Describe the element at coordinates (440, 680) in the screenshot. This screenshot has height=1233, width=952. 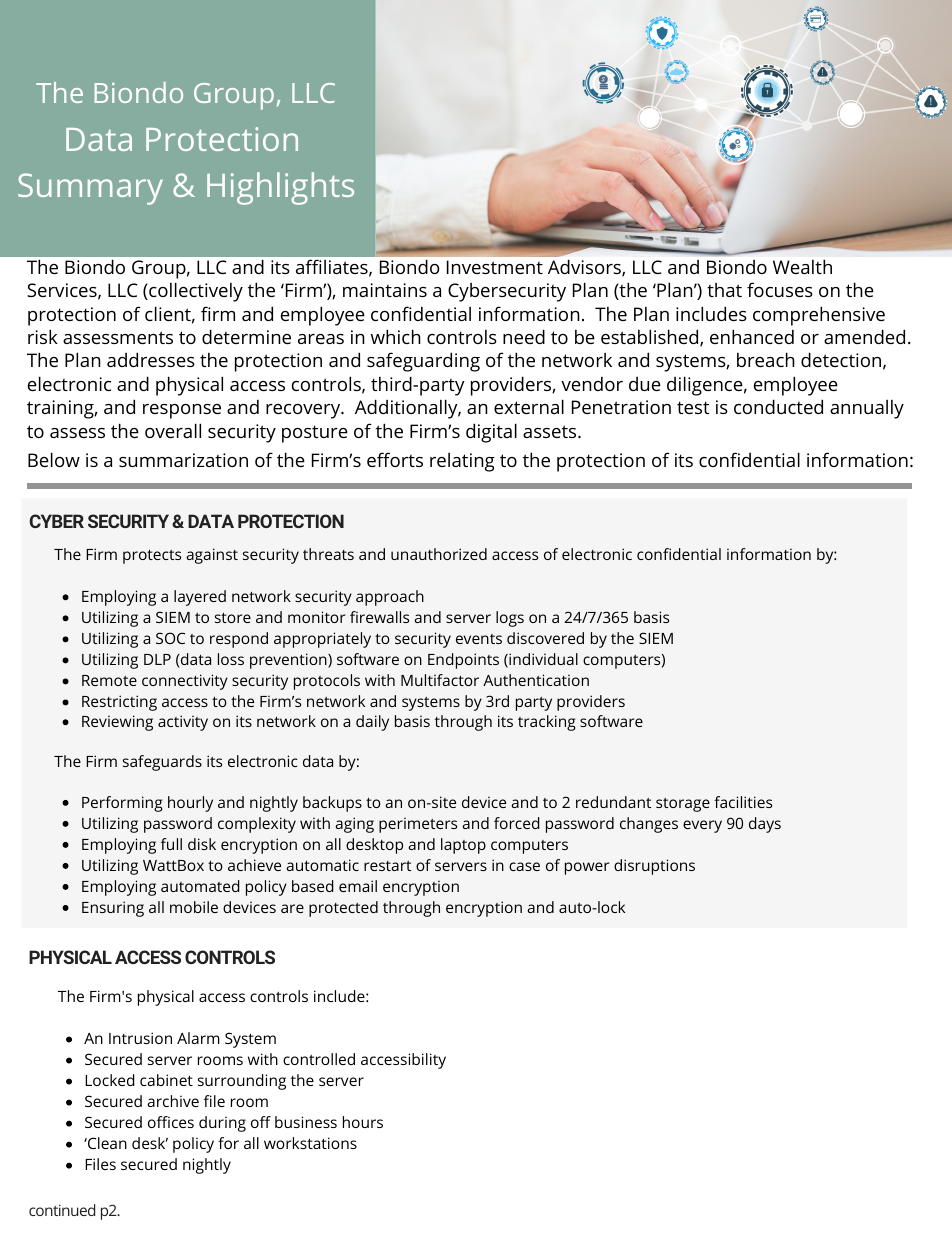
I see `Multifactor` at that location.
